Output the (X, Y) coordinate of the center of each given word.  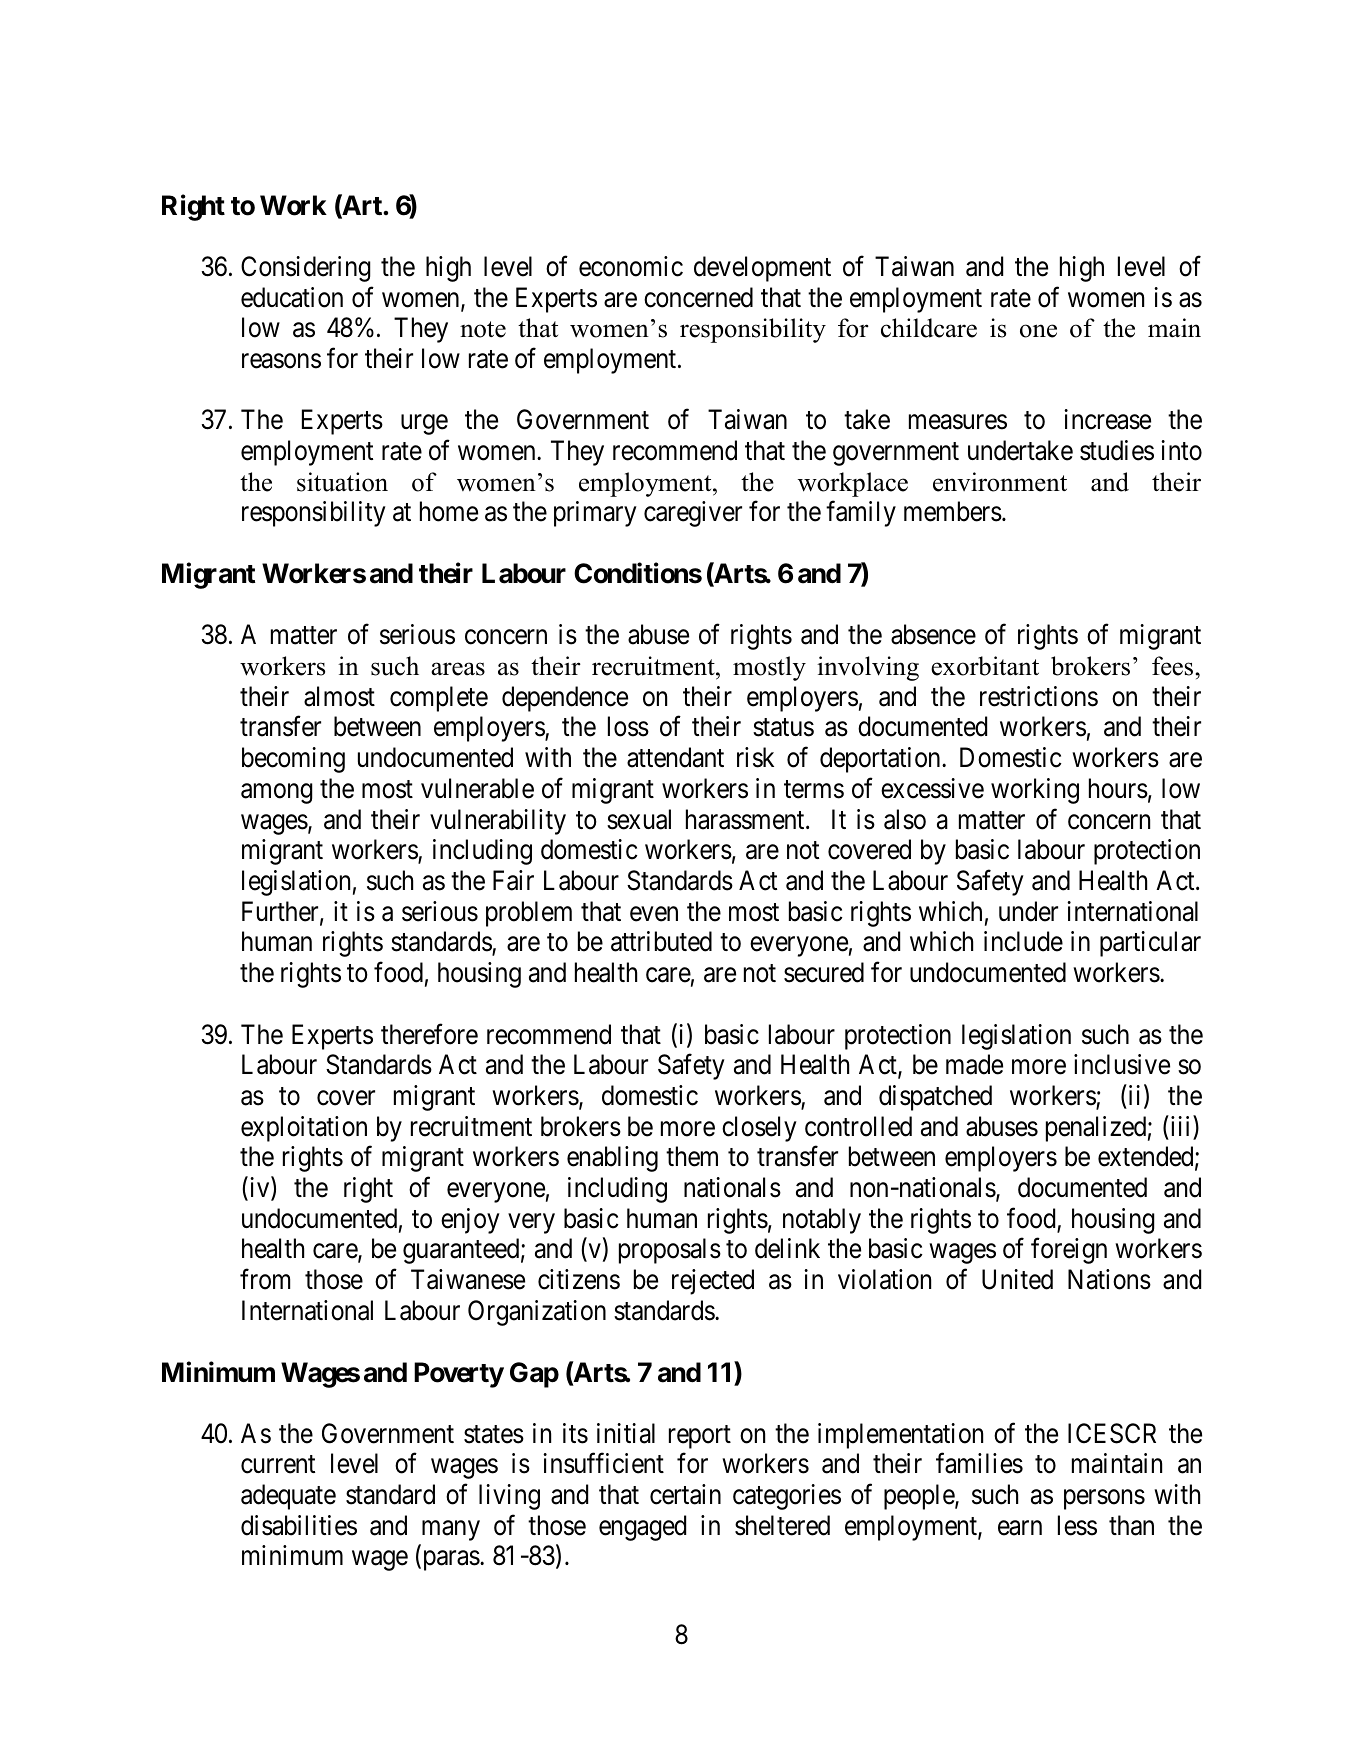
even (654, 914)
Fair (513, 880)
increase (1107, 419)
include (1023, 941)
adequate (288, 1497)
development (762, 269)
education (292, 297)
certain (685, 1494)
